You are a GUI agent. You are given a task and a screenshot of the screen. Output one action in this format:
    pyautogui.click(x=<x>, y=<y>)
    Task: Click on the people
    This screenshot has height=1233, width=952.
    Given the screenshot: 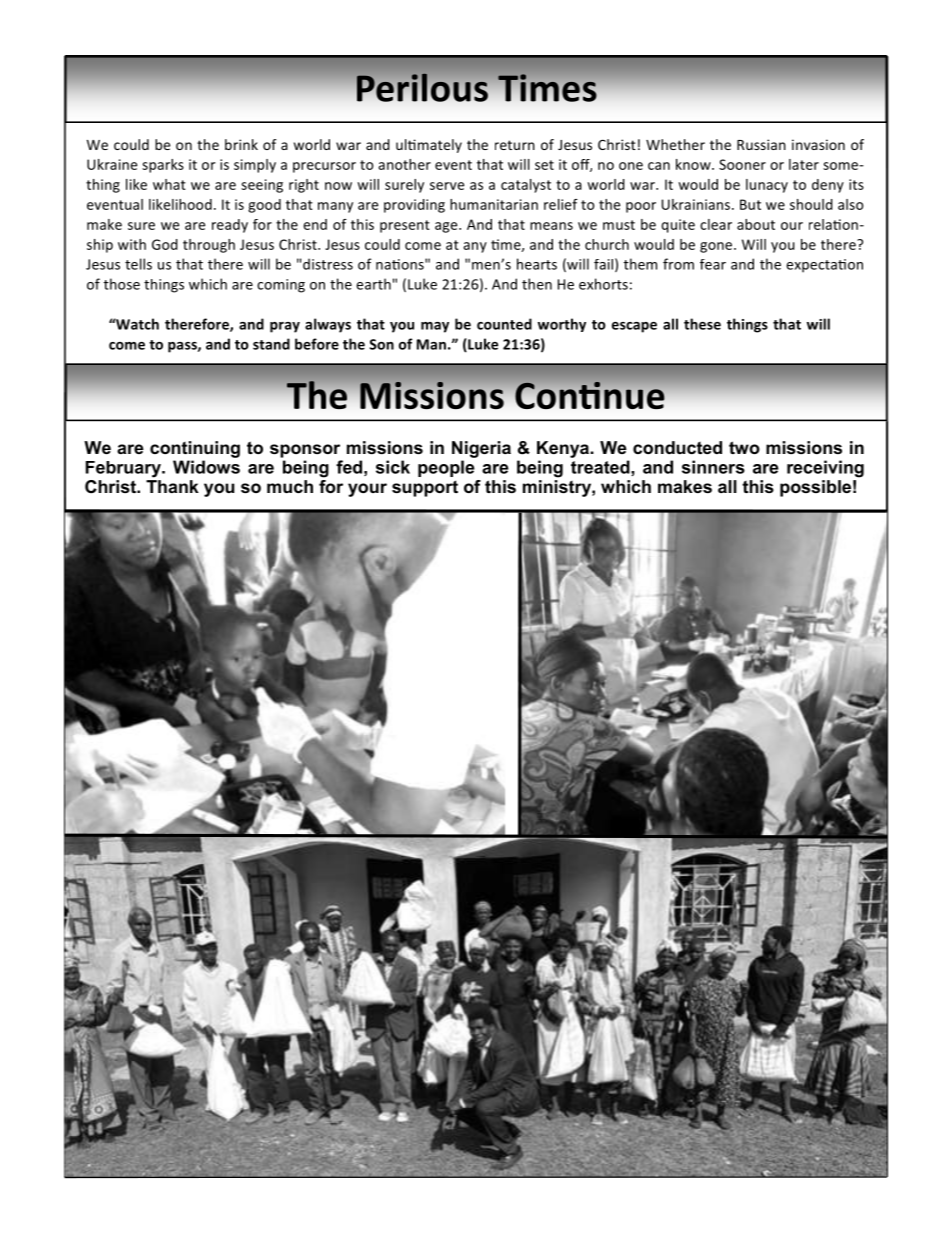 What is the action you would take?
    pyautogui.click(x=446, y=468)
